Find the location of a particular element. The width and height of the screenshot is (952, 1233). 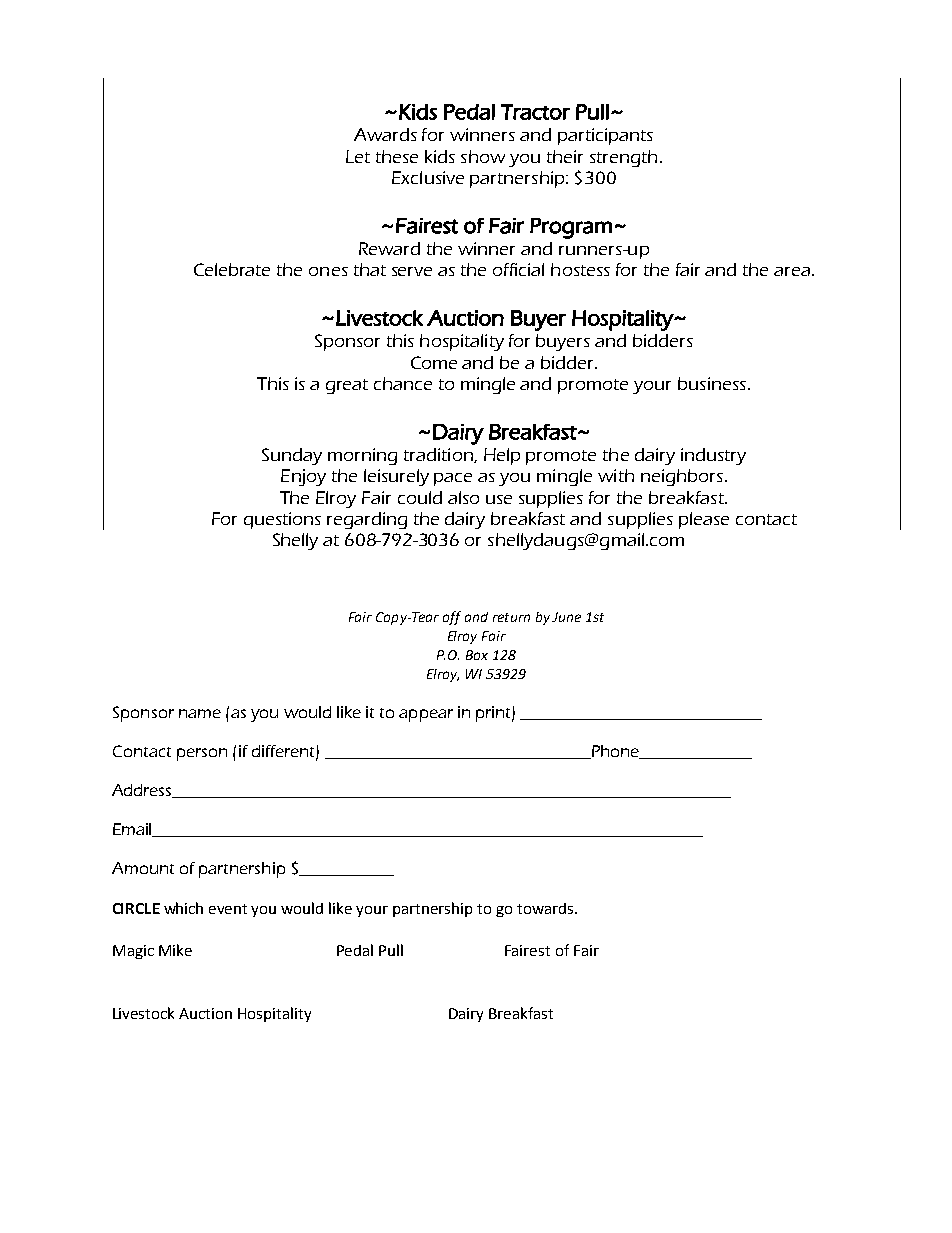

Sunday is located at coordinates (292, 456).
